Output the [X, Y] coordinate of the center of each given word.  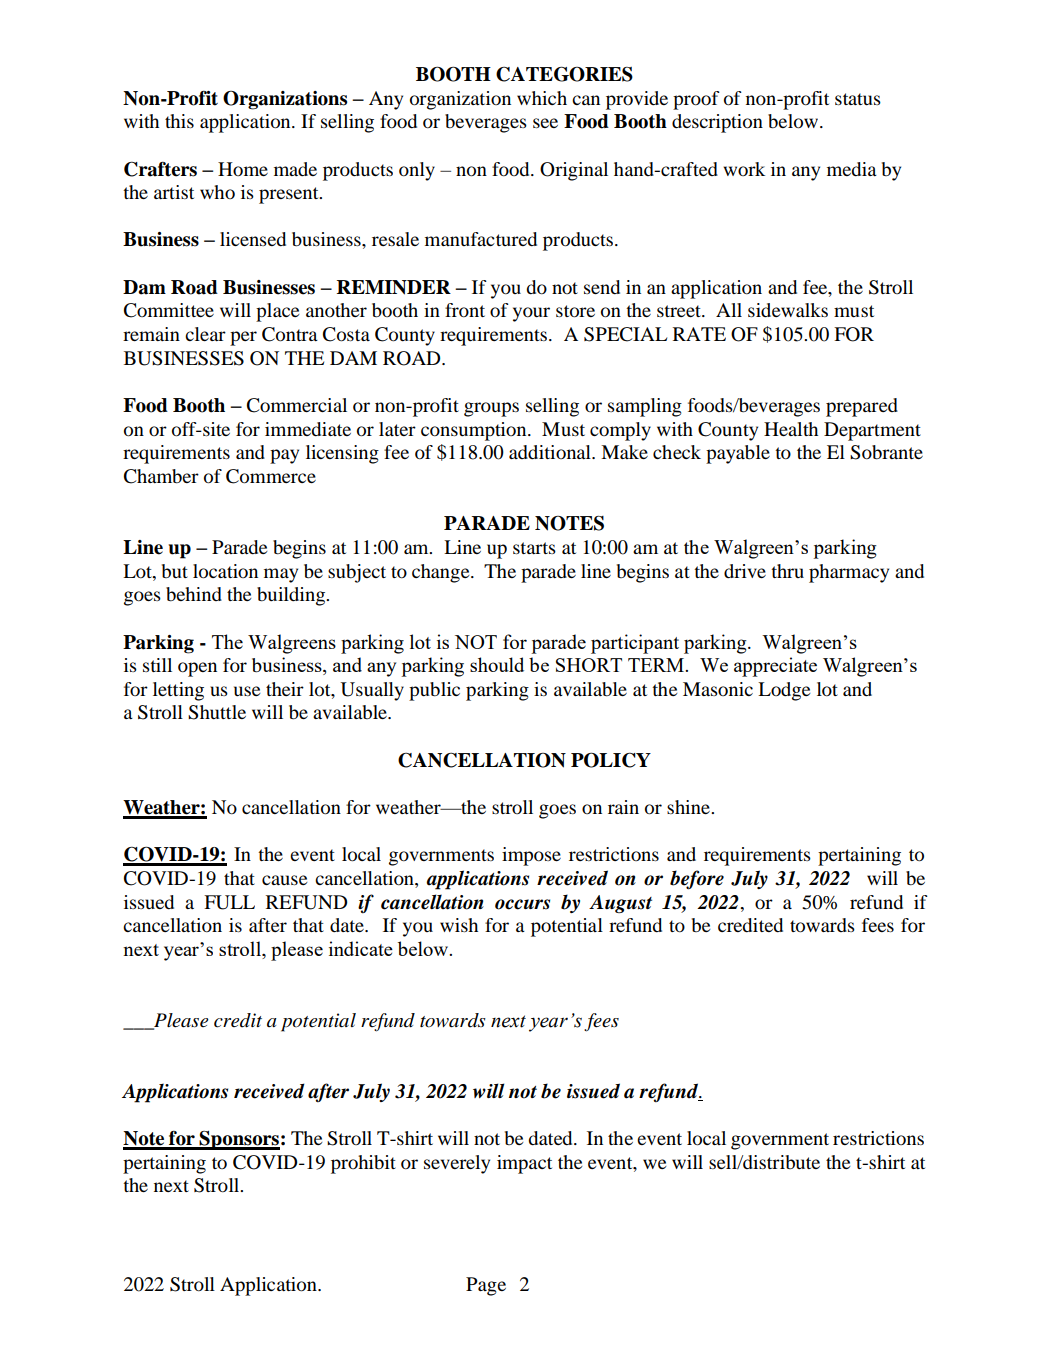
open [197, 669]
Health [791, 429]
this [179, 121]
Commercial [297, 405]
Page [486, 1286]
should [497, 664]
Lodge [784, 691]
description [717, 123]
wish [459, 925]
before [697, 880]
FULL [229, 902]
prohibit [363, 1164]
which [542, 98]
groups [491, 409]
